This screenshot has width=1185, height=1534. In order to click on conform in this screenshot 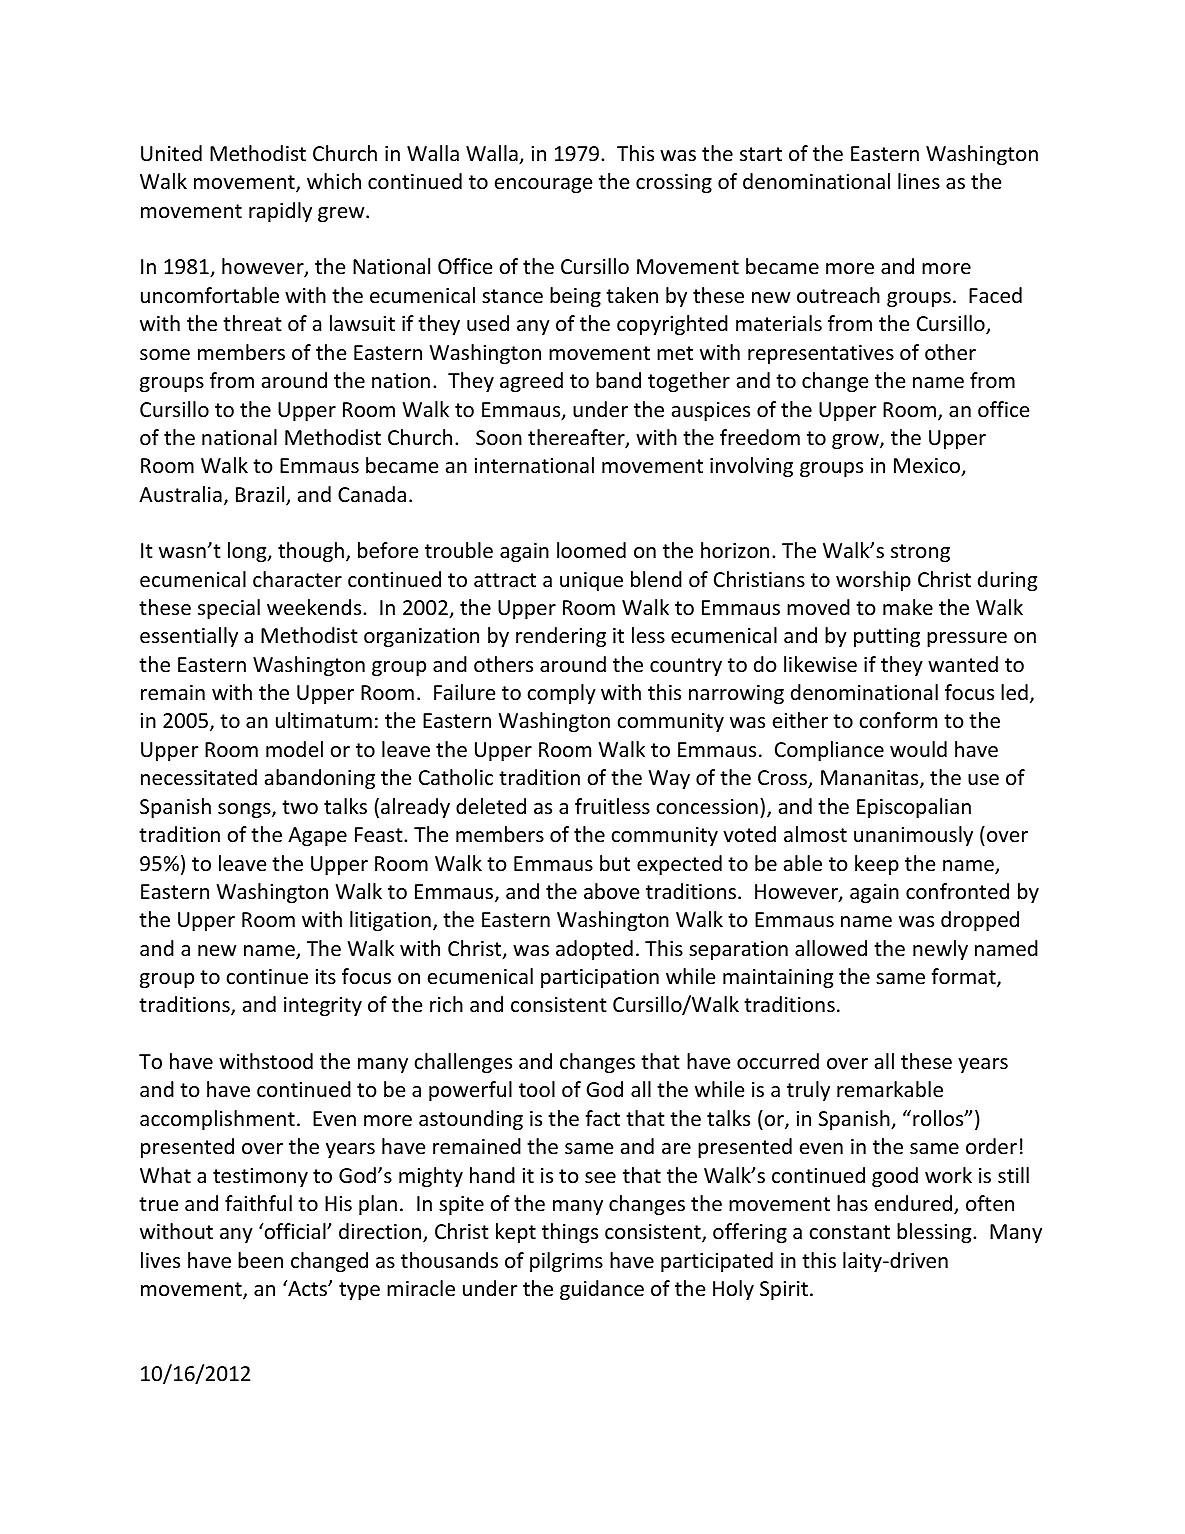, I will do `click(898, 720)`.
